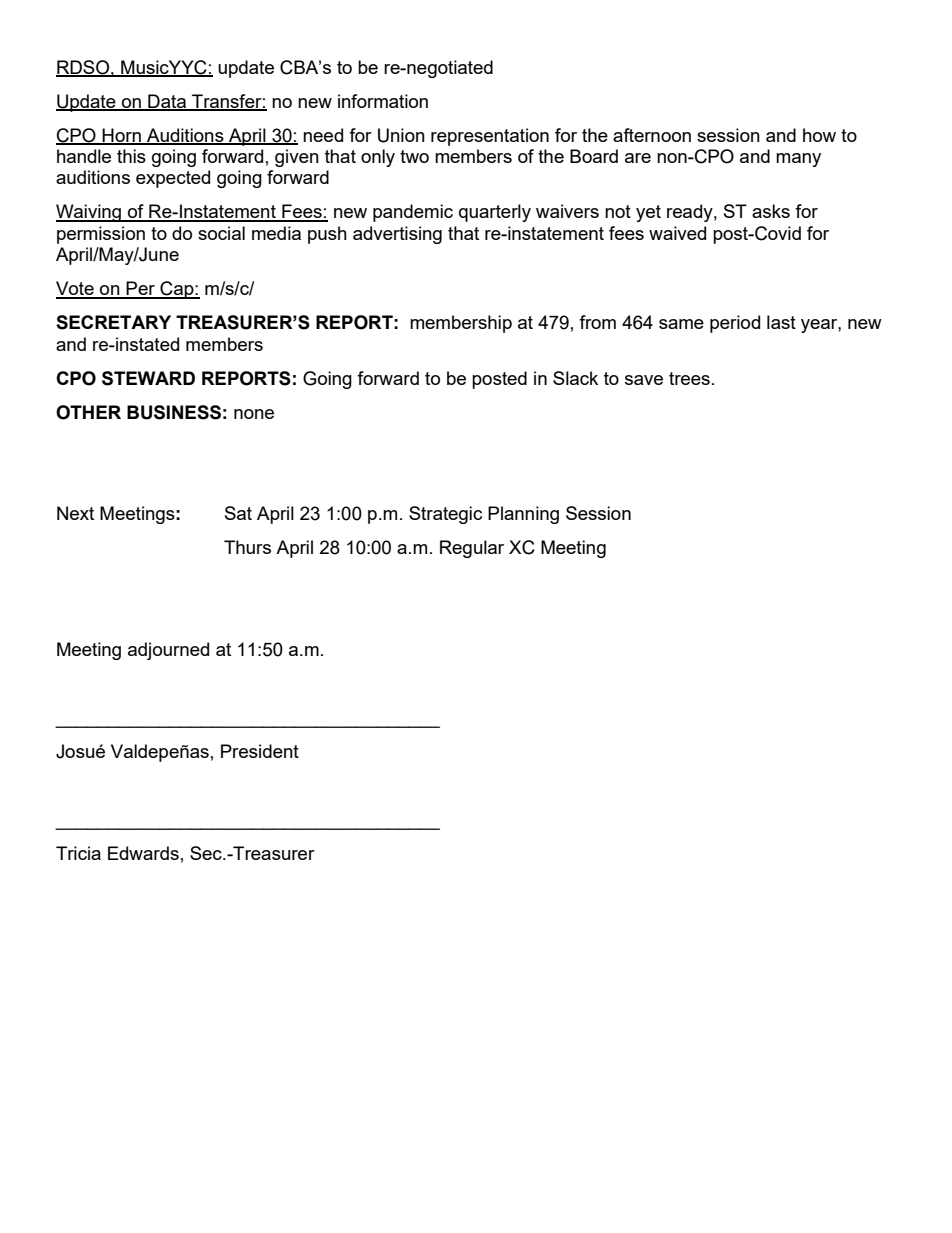 This screenshot has height=1233, width=952. What do you see at coordinates (143, 853) in the screenshot?
I see `Edwards` at bounding box center [143, 853].
